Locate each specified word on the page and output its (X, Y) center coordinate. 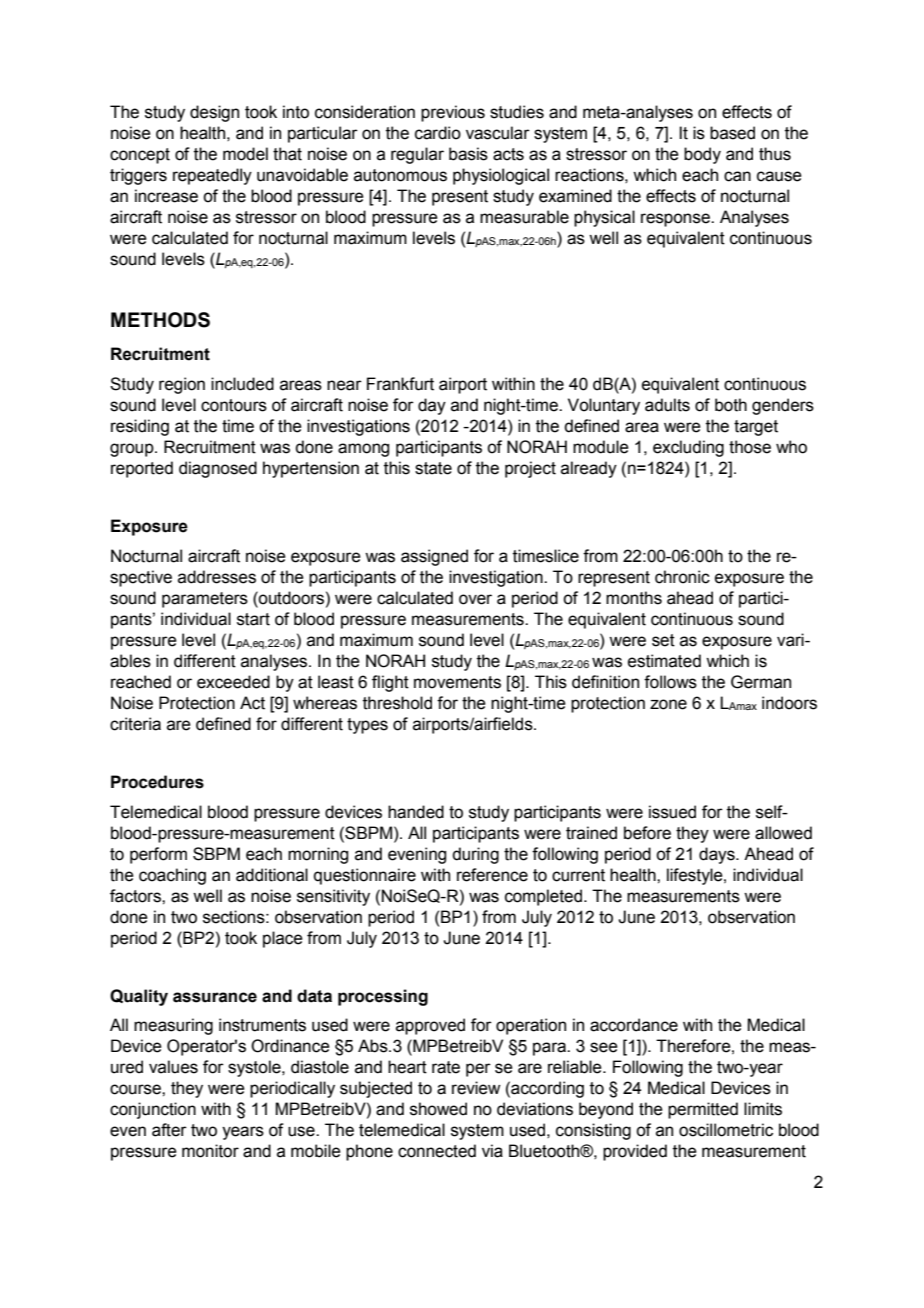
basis (468, 154)
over (475, 599)
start (253, 619)
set (663, 640)
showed (438, 1109)
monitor (210, 1151)
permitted (703, 1110)
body (702, 155)
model (245, 154)
